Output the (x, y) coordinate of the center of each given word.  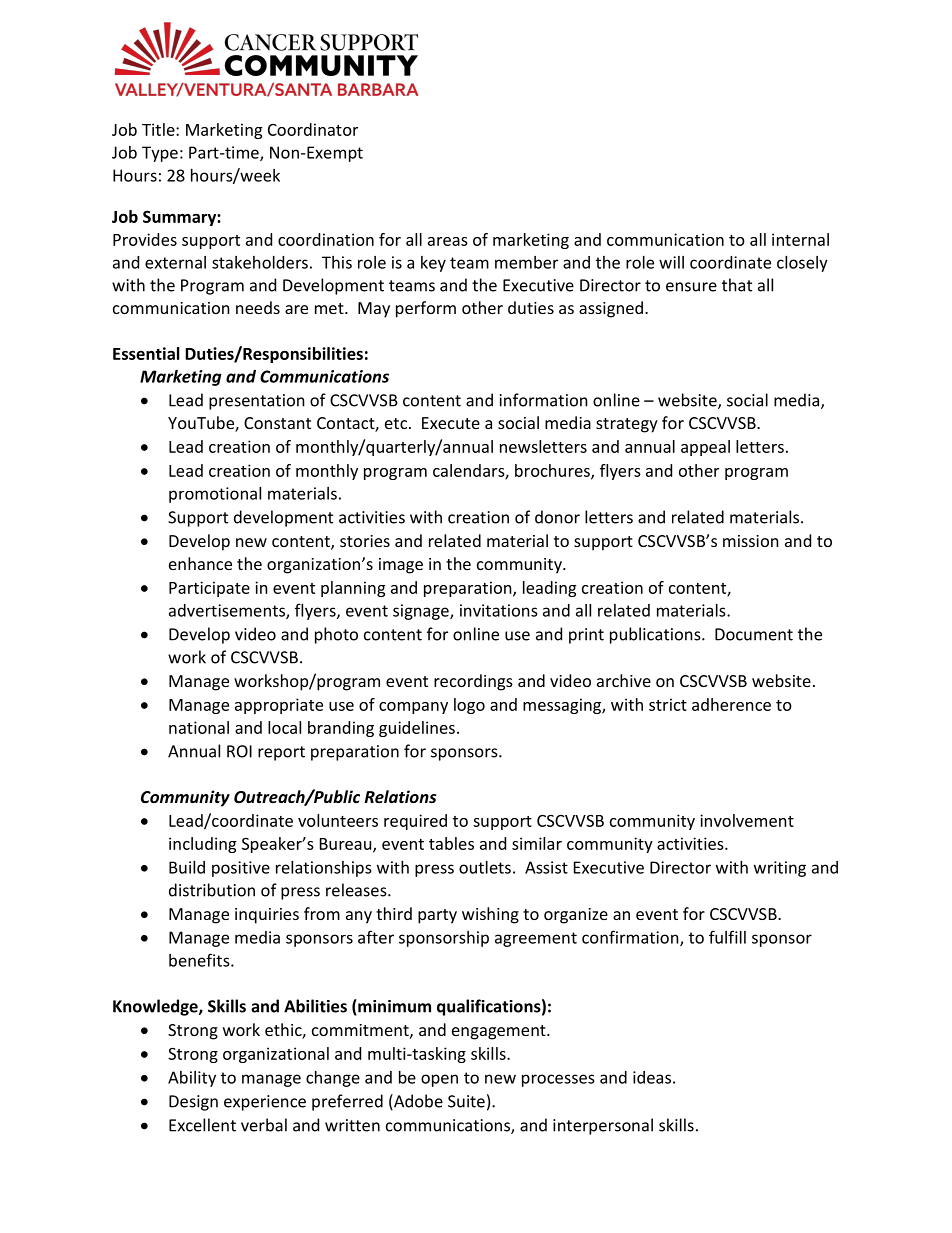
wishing (490, 915)
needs (258, 307)
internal (800, 239)
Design (193, 1103)
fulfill (727, 937)
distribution (212, 890)
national (199, 727)
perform (426, 309)
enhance (200, 563)
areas (448, 241)
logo (469, 706)
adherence (731, 704)
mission (751, 541)
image (401, 566)
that (737, 285)
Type (160, 154)
